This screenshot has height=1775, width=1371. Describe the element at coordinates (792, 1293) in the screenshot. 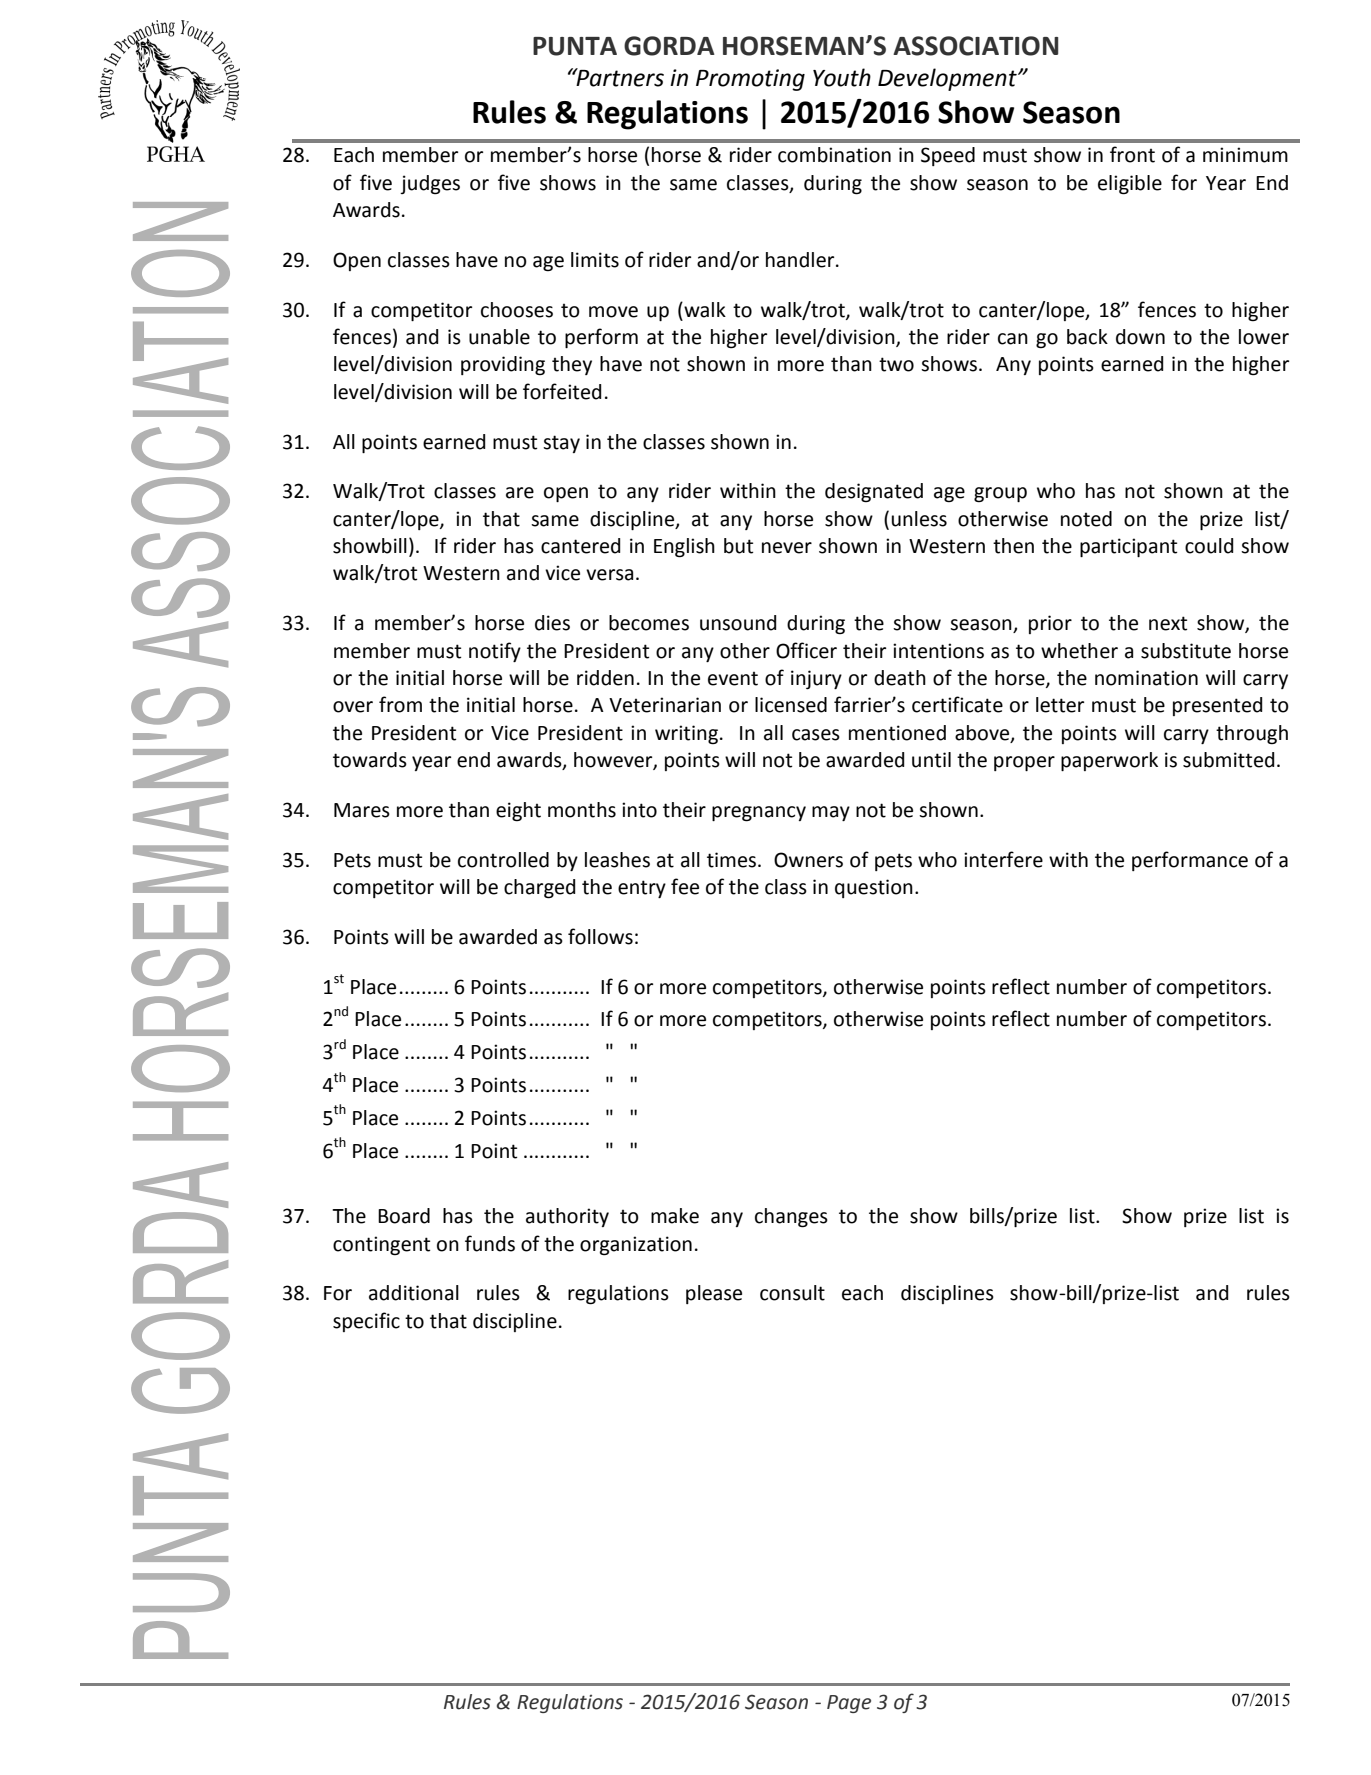

I see `consult` at that location.
